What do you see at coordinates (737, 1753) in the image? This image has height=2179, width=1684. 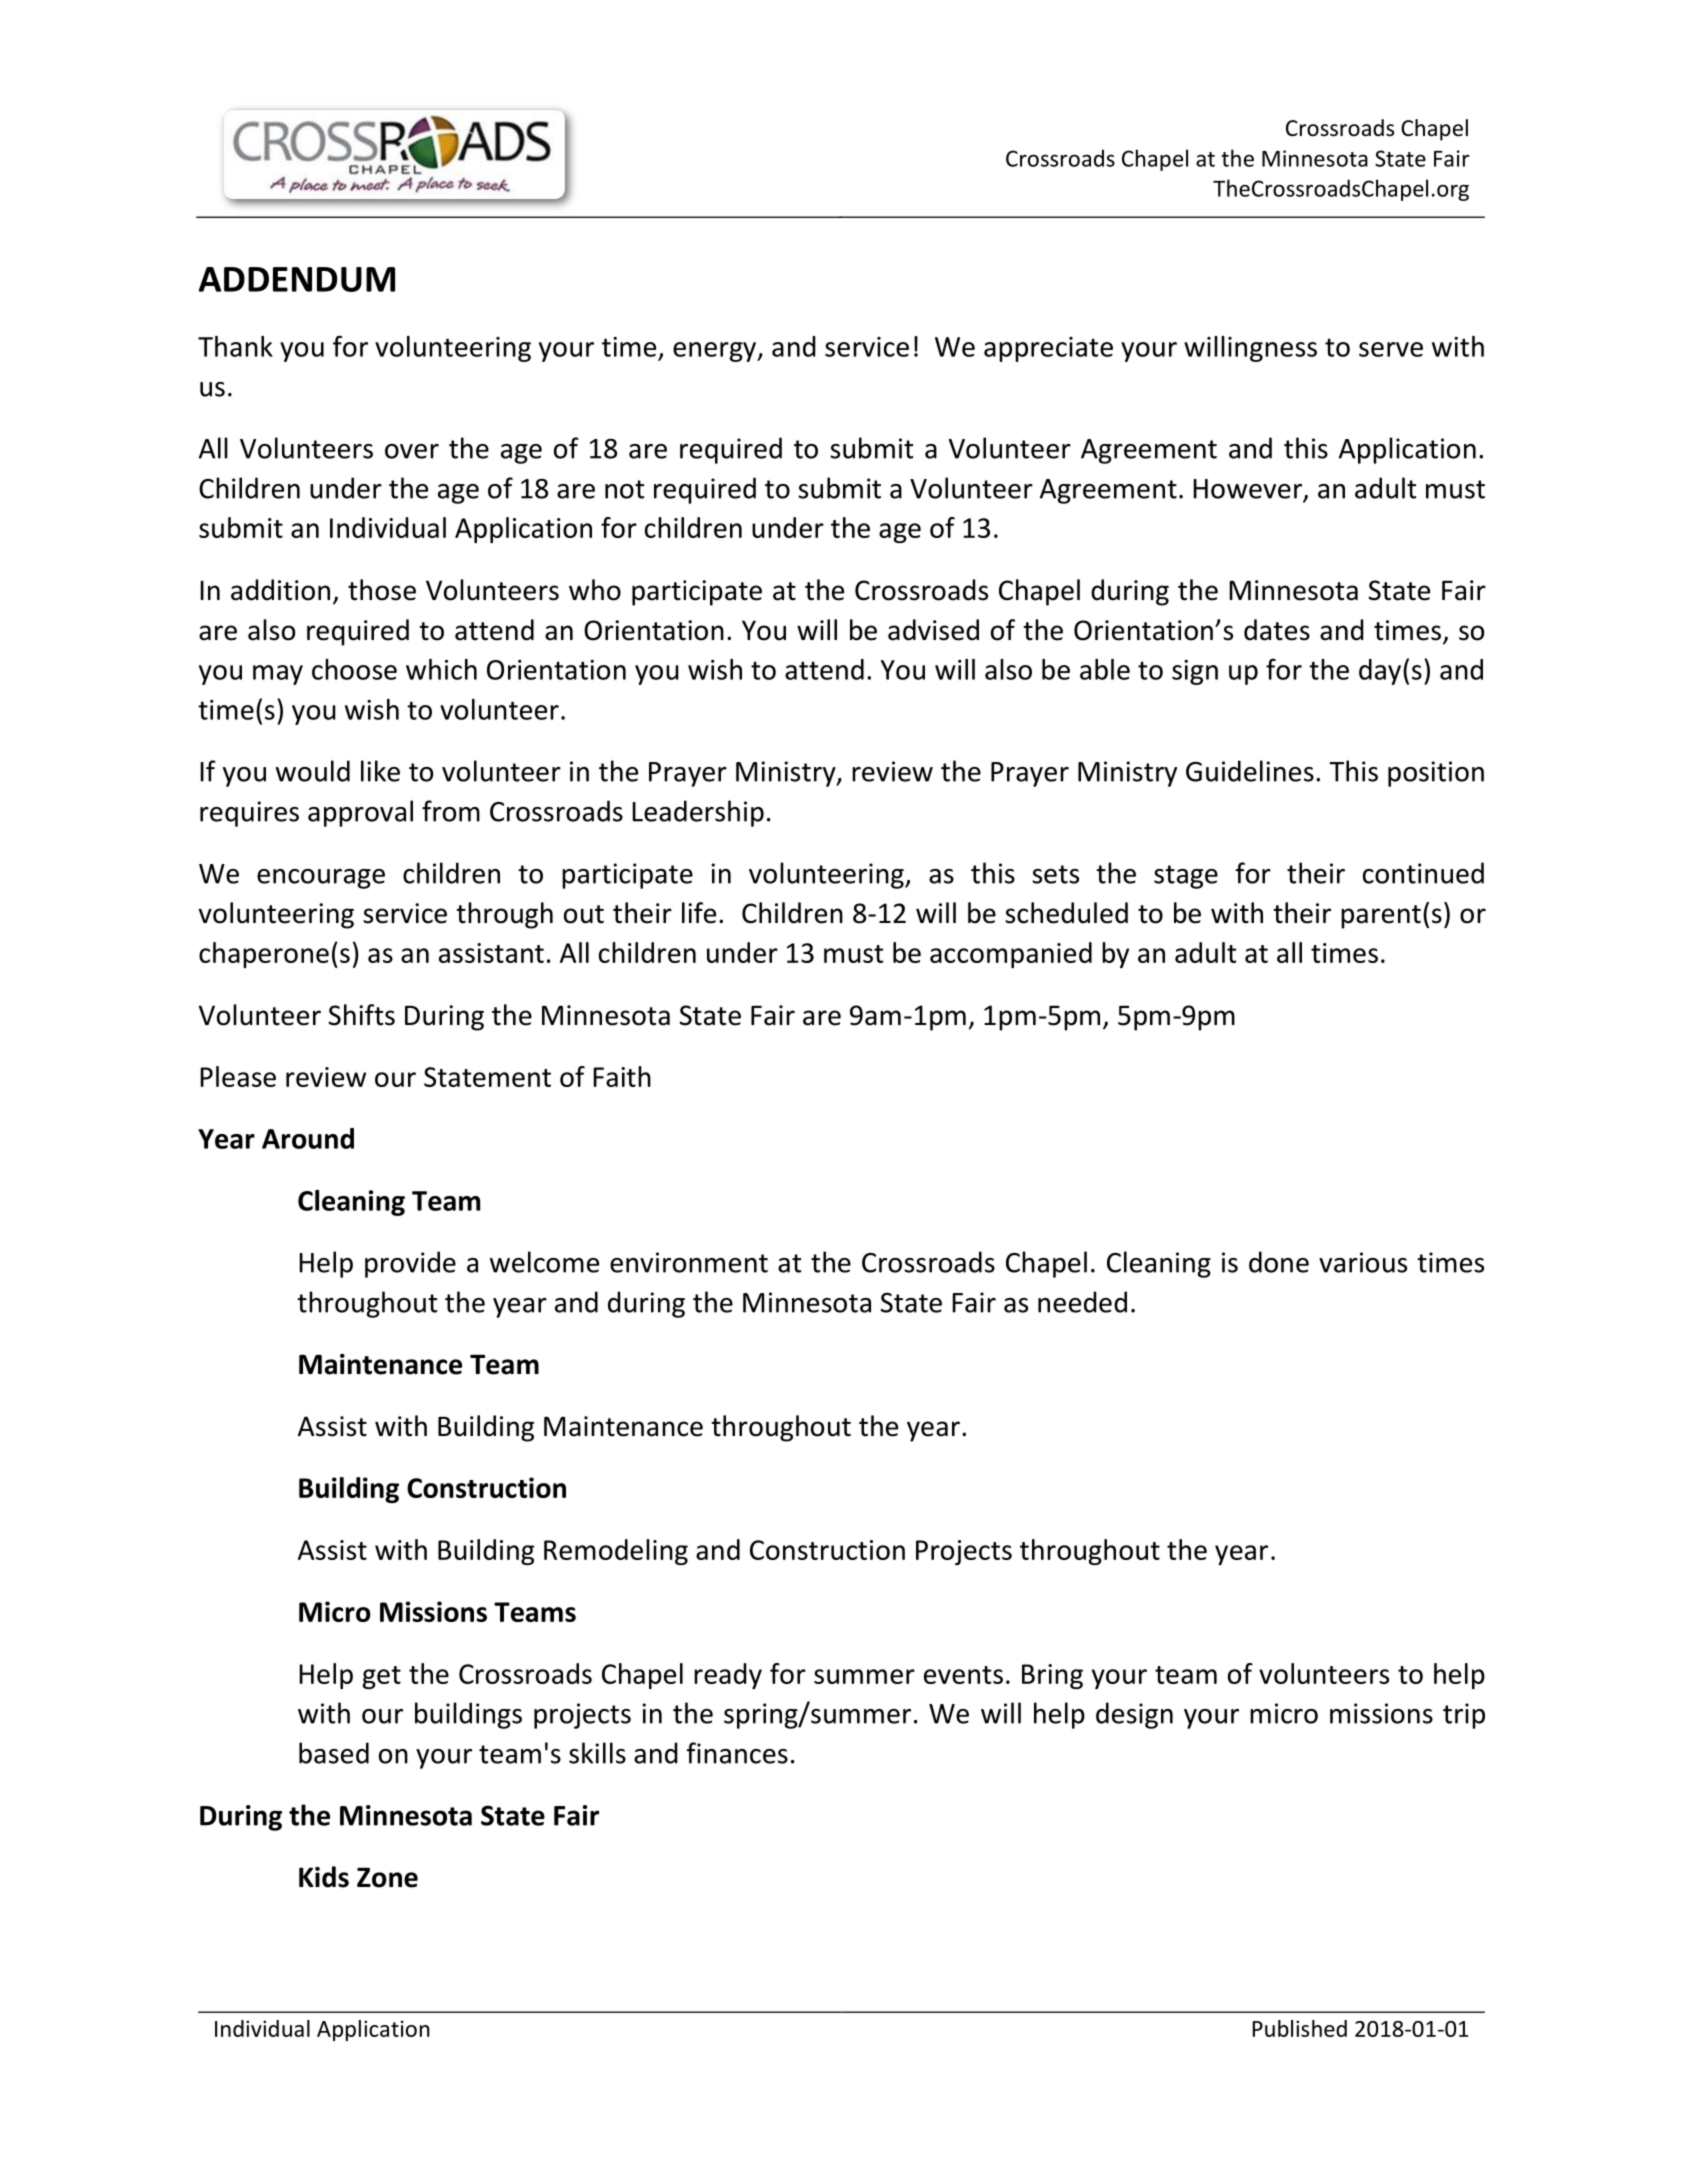 I see `finances` at bounding box center [737, 1753].
